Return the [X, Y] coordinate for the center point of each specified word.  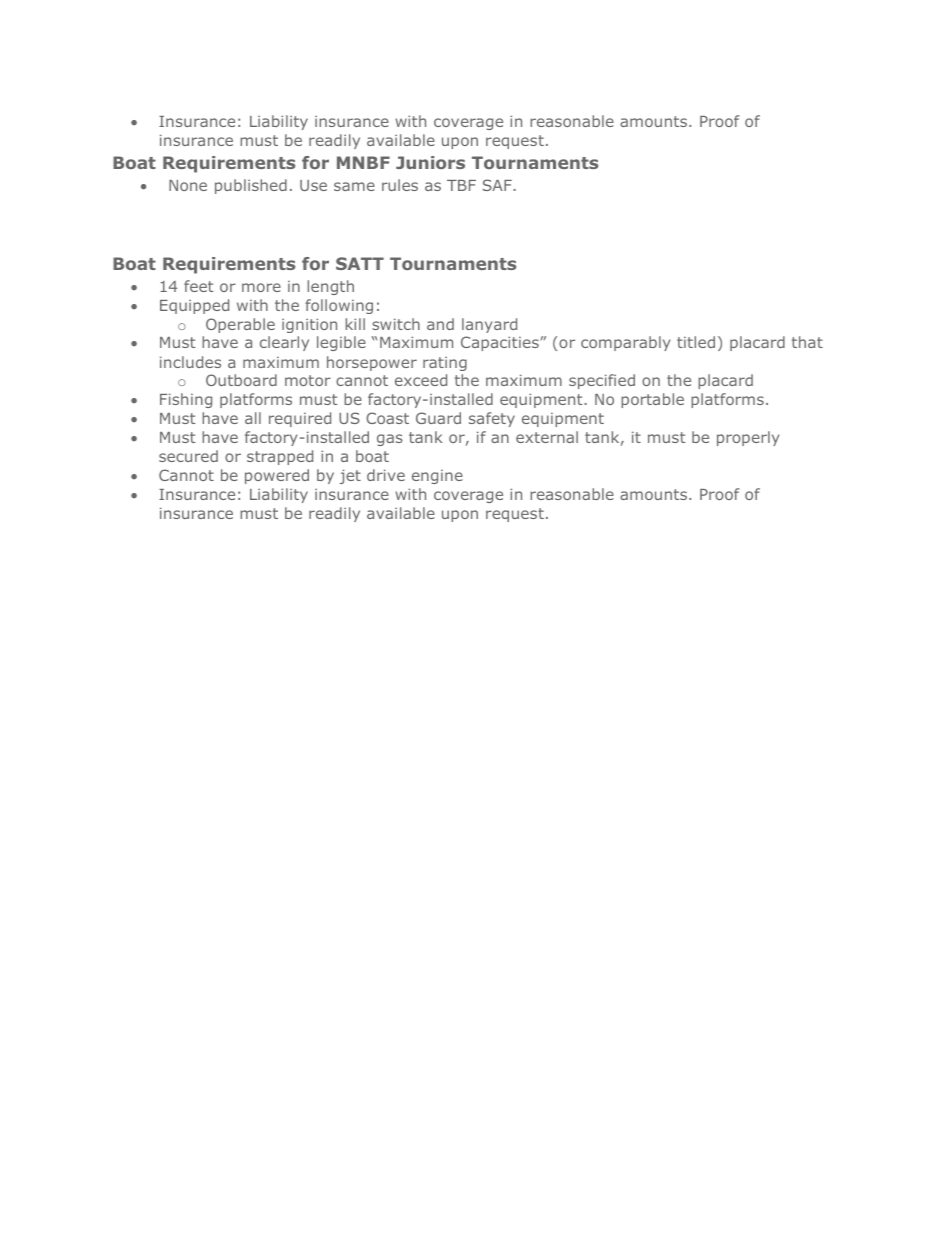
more [261, 287]
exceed [421, 380]
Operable [240, 325]
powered [277, 476]
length [330, 287]
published [251, 186]
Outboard [241, 380]
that [807, 342]
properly [748, 438]
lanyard [489, 325]
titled [696, 342]
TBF [461, 185]
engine [437, 477]
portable [652, 400]
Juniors [430, 162]
